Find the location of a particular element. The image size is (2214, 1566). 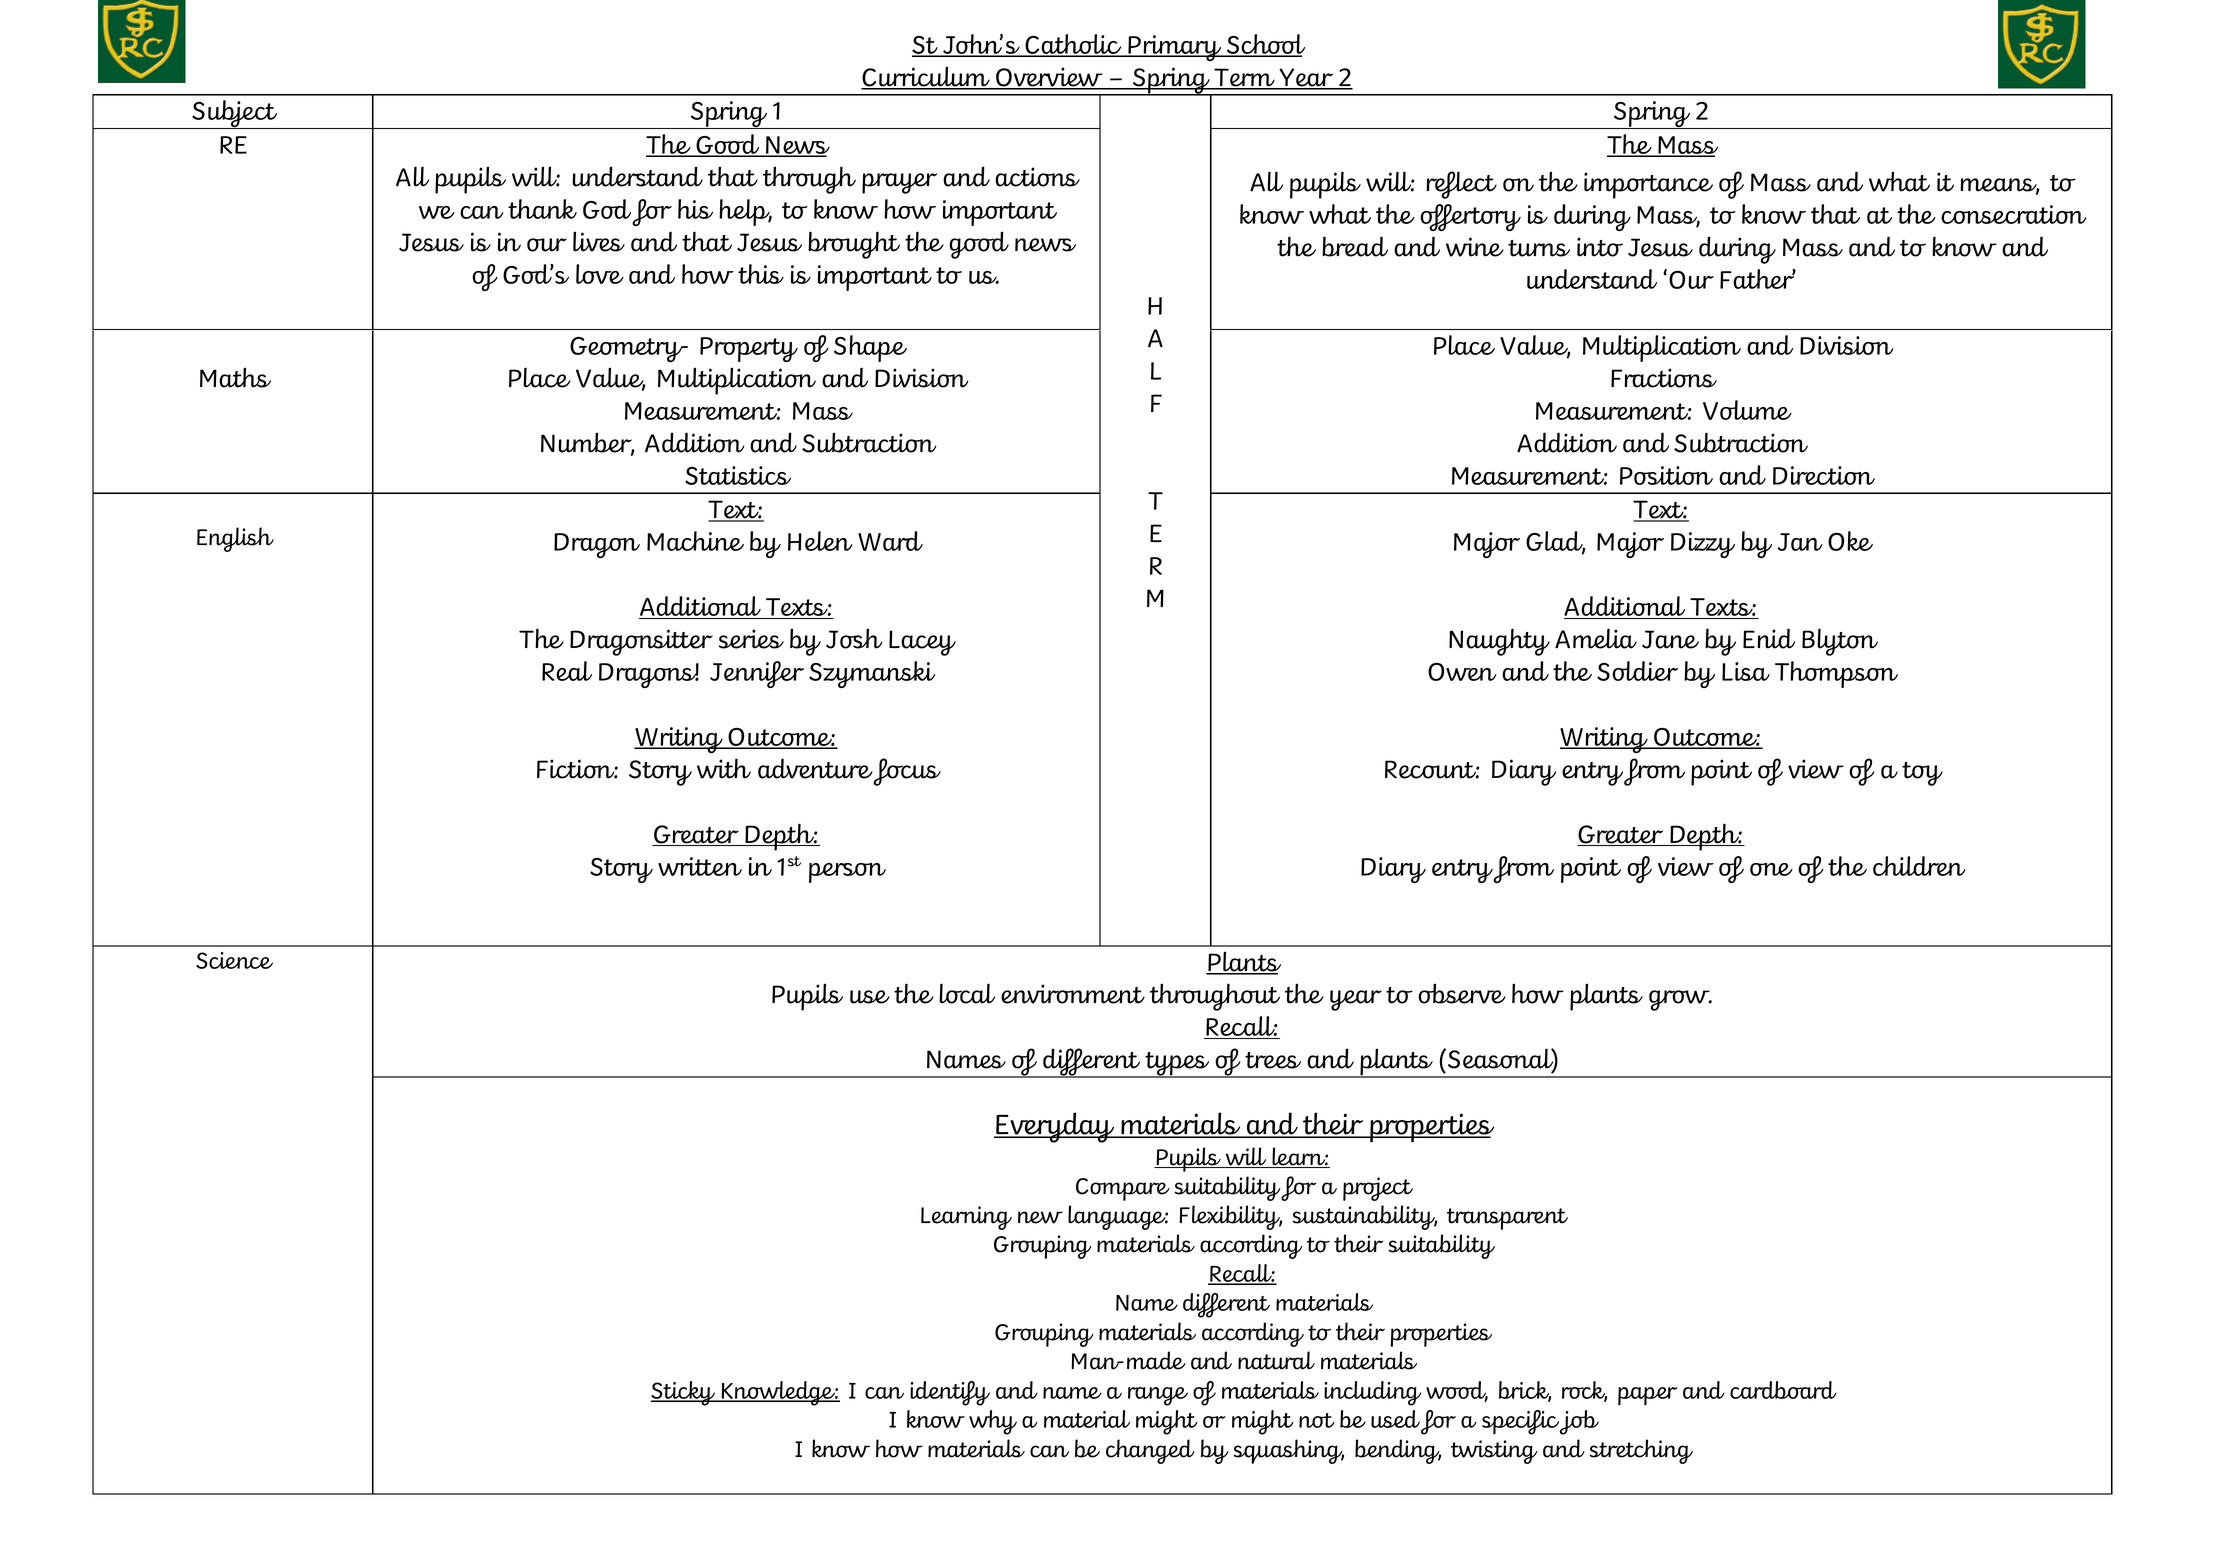

Real is located at coordinates (567, 671).
